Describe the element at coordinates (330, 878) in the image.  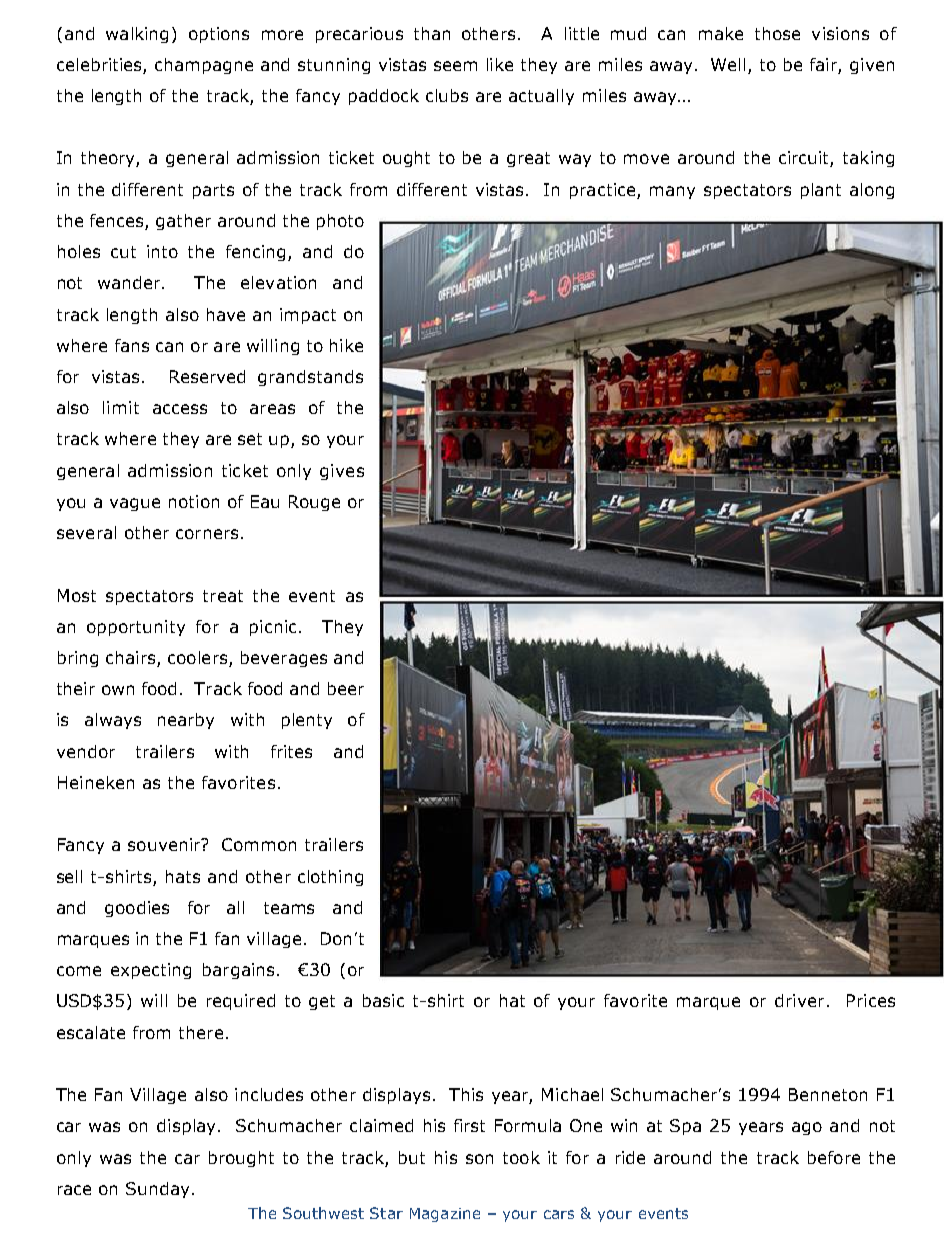
I see `clothing` at that location.
